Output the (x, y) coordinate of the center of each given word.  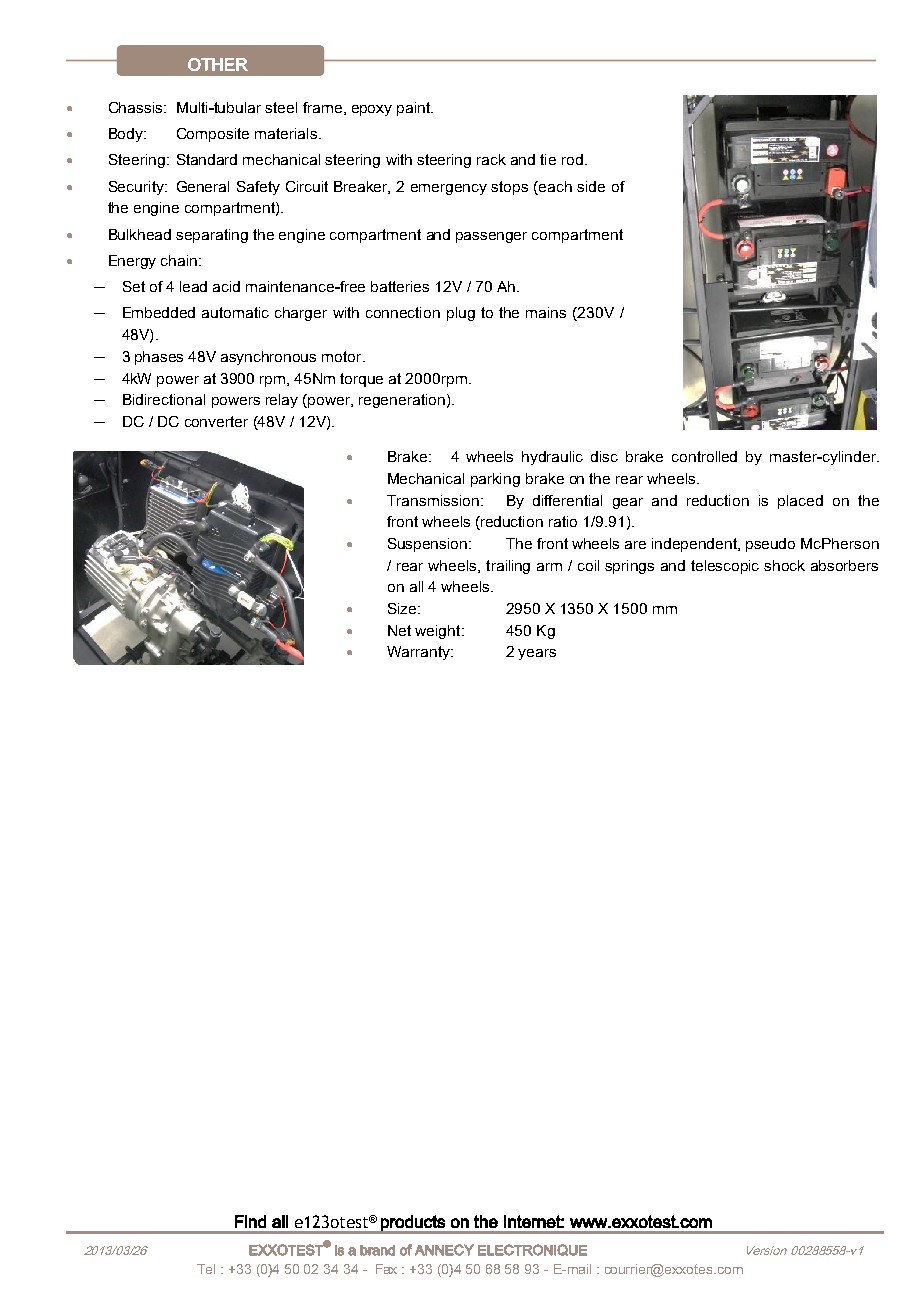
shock (784, 565)
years (537, 654)
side (591, 186)
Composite (213, 135)
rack (491, 159)
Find (250, 1221)
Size (403, 608)
